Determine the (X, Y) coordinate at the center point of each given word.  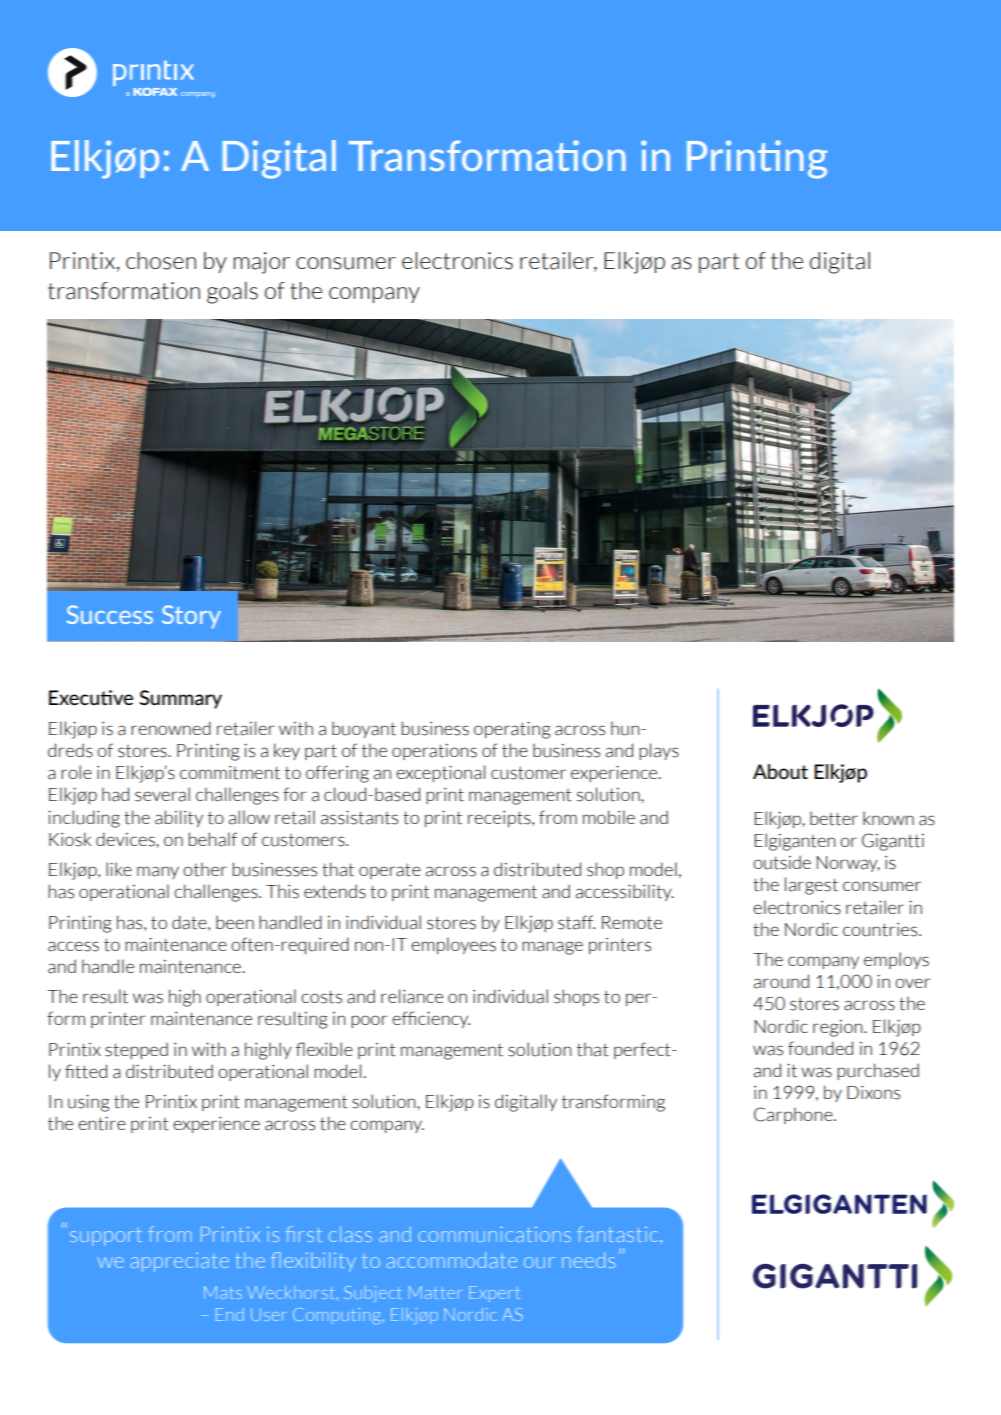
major (261, 263)
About (780, 771)
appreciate (180, 1262)
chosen (161, 261)
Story (191, 616)
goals (232, 293)
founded (820, 1048)
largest (811, 886)
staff (576, 922)
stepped (136, 1050)
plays (659, 751)
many (158, 872)
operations (434, 752)
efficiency (431, 1019)
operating (512, 730)
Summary (180, 699)
